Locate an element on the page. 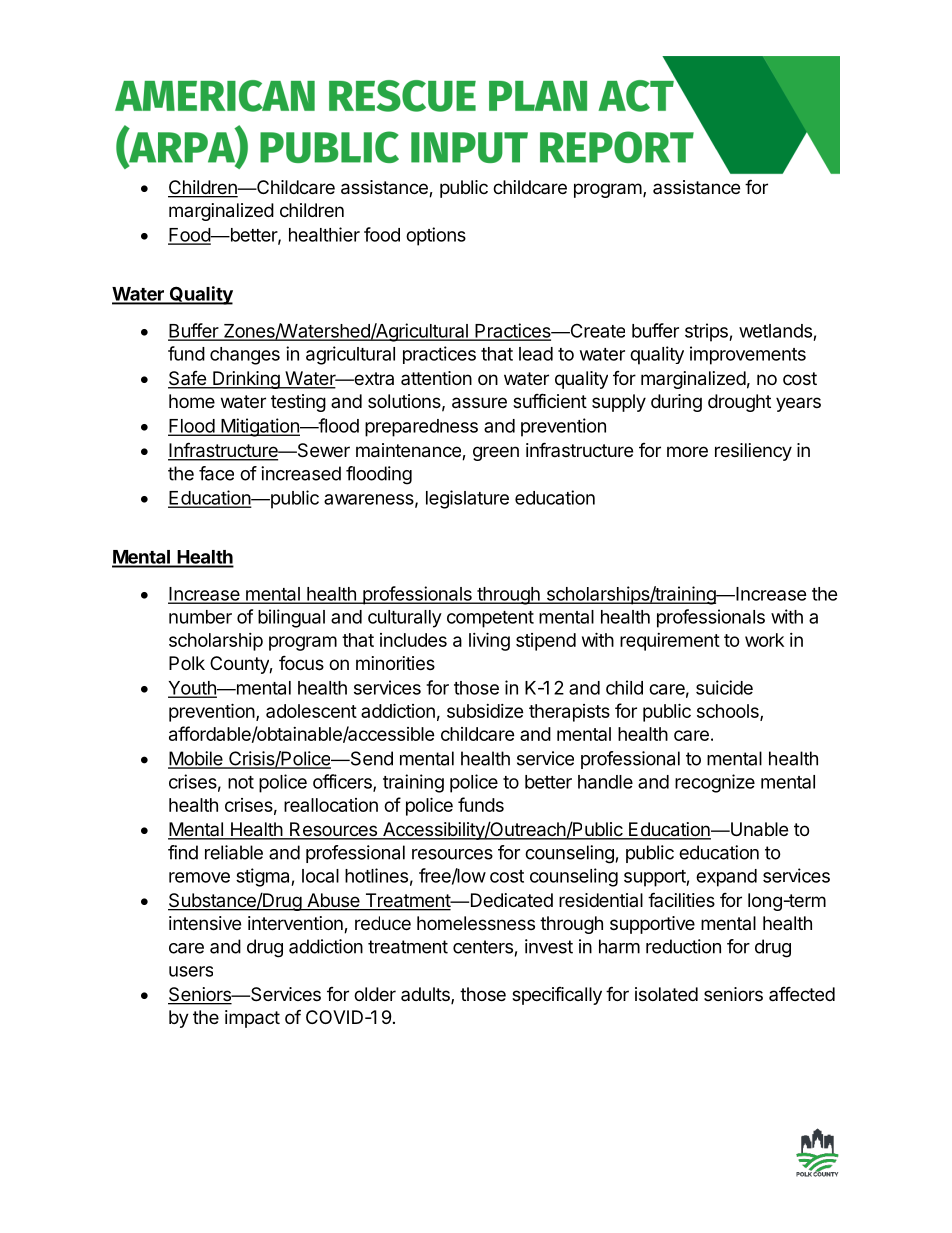  changes is located at coordinates (245, 356).
